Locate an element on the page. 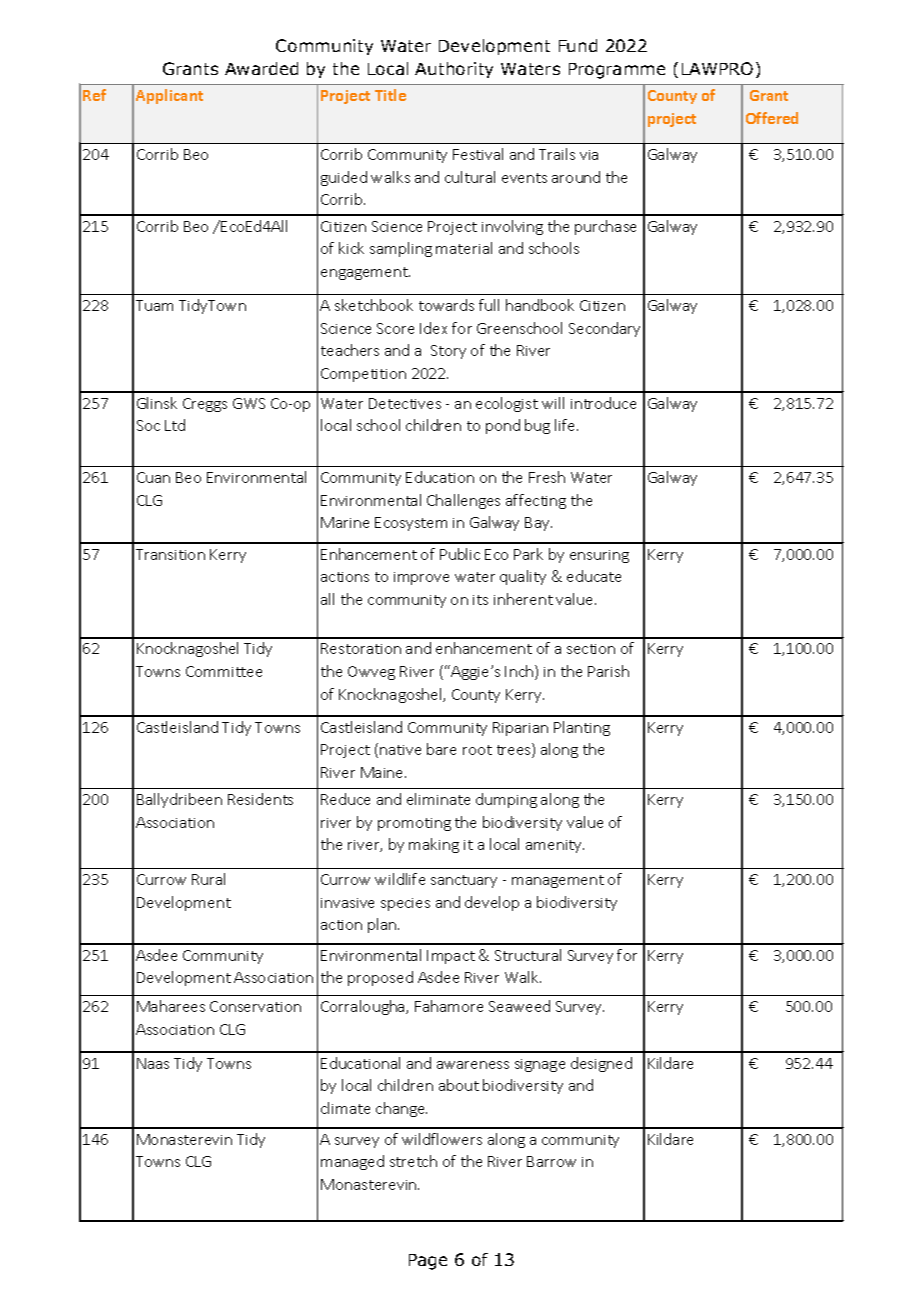 This document has height=1308, width=924. Authority is located at coordinates (454, 70).
